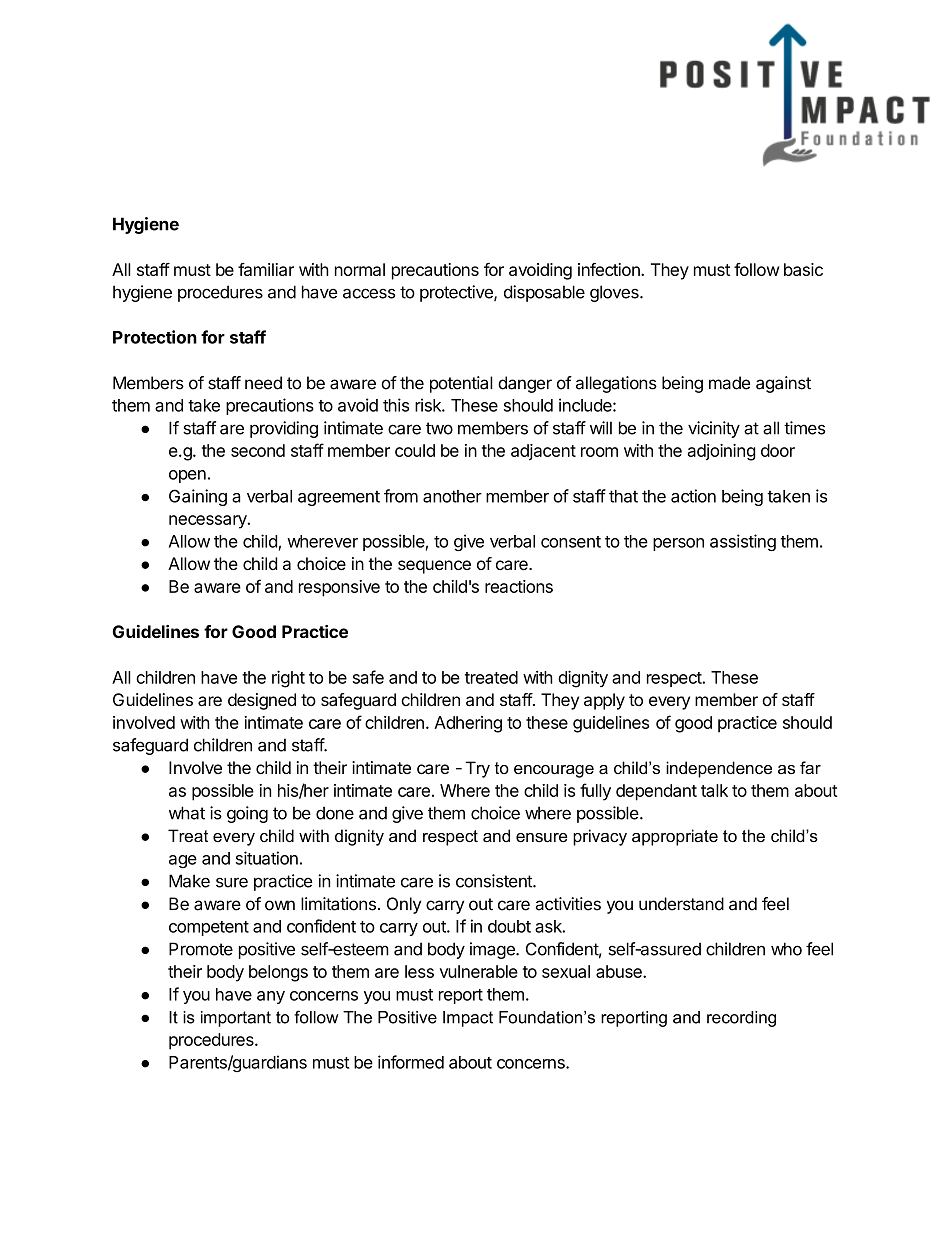  I want to click on Adhering, so click(468, 724).
